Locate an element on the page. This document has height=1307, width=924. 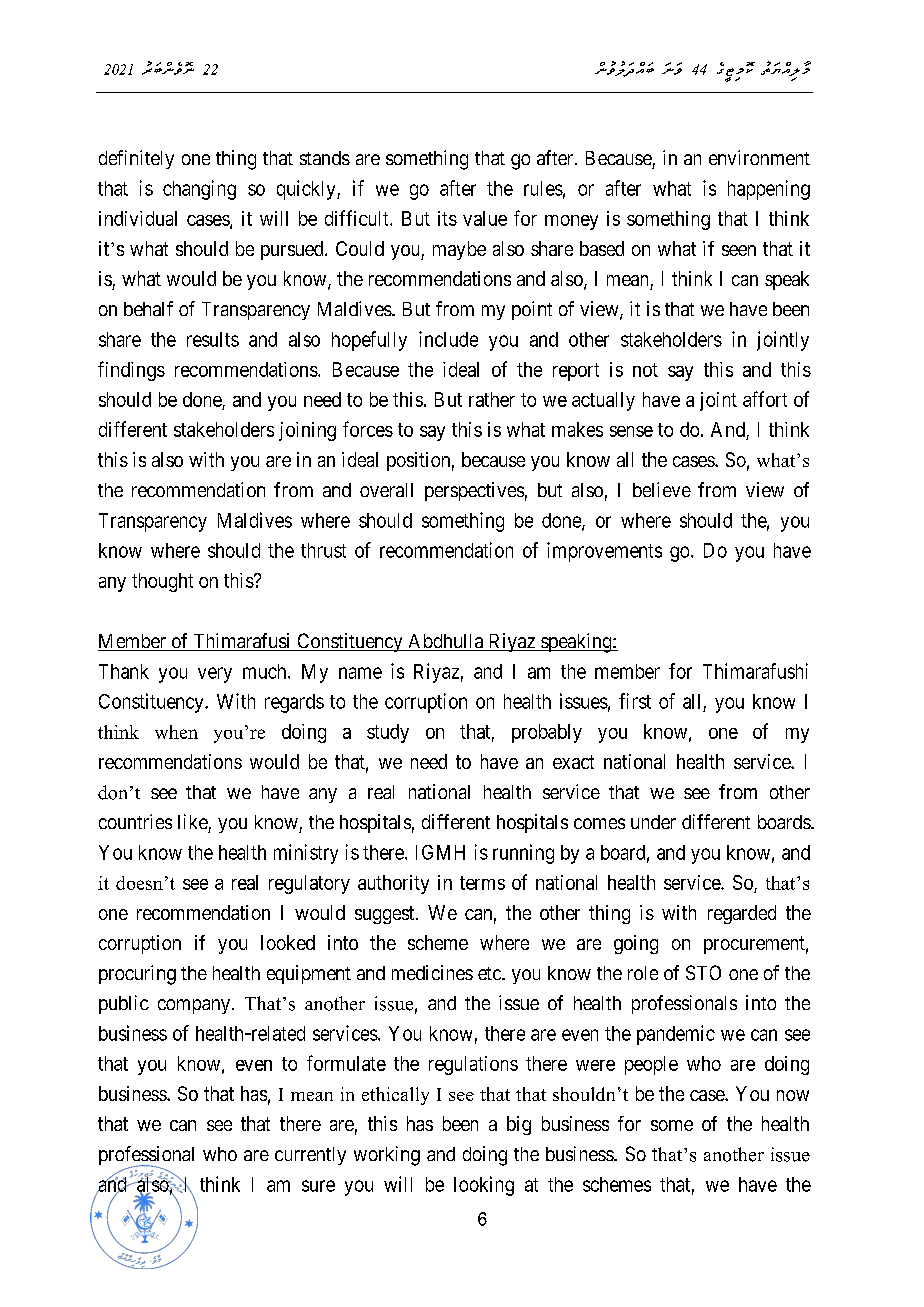
regarded is located at coordinates (742, 914).
